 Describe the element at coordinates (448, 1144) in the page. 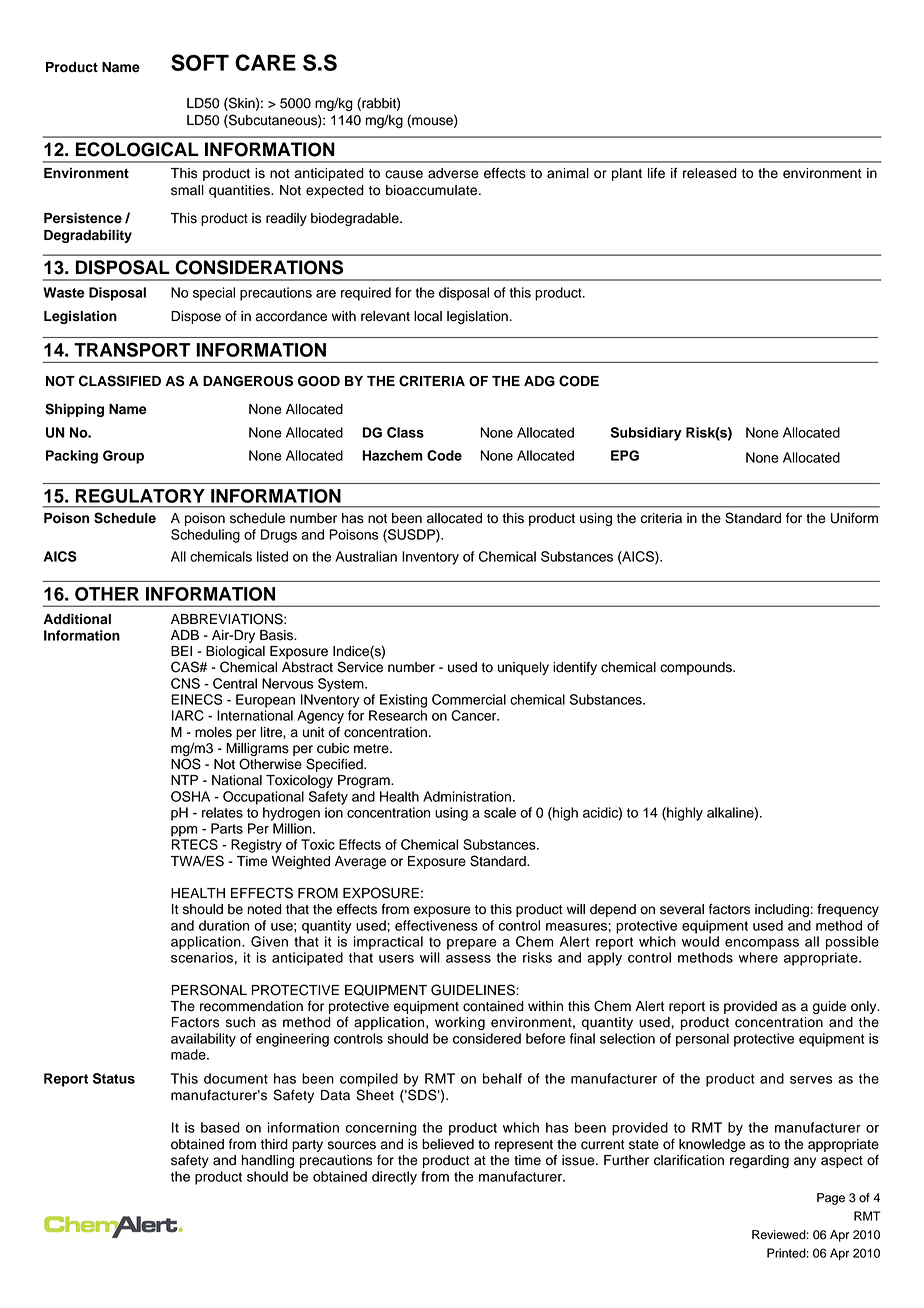

I see `believed` at that location.
